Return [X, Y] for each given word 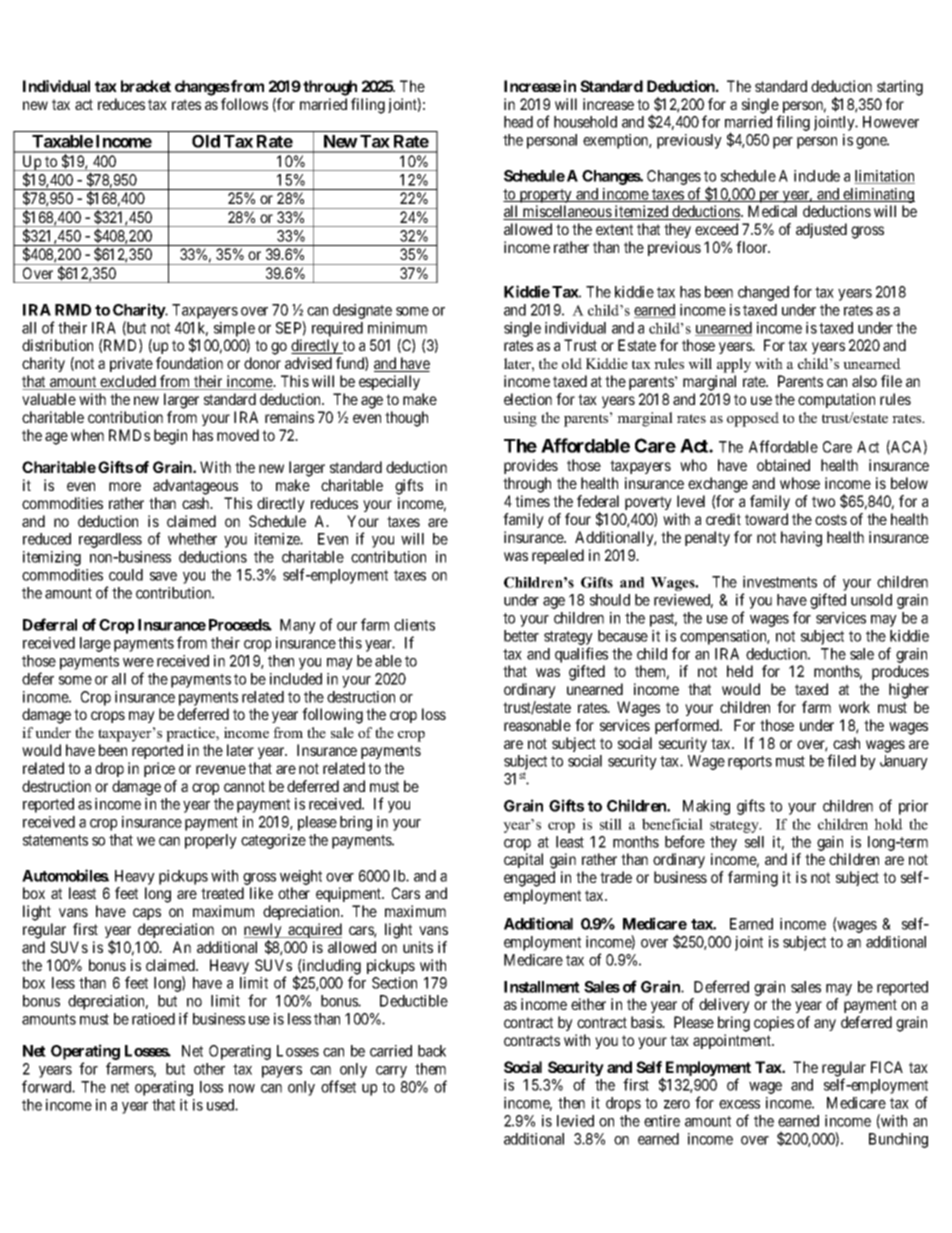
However [891, 122]
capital [523, 860]
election [528, 399]
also [864, 381]
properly [211, 841]
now [242, 1088]
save [163, 576]
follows [244, 104]
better [521, 636]
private [131, 364]
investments [780, 582]
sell [754, 842]
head [518, 122]
